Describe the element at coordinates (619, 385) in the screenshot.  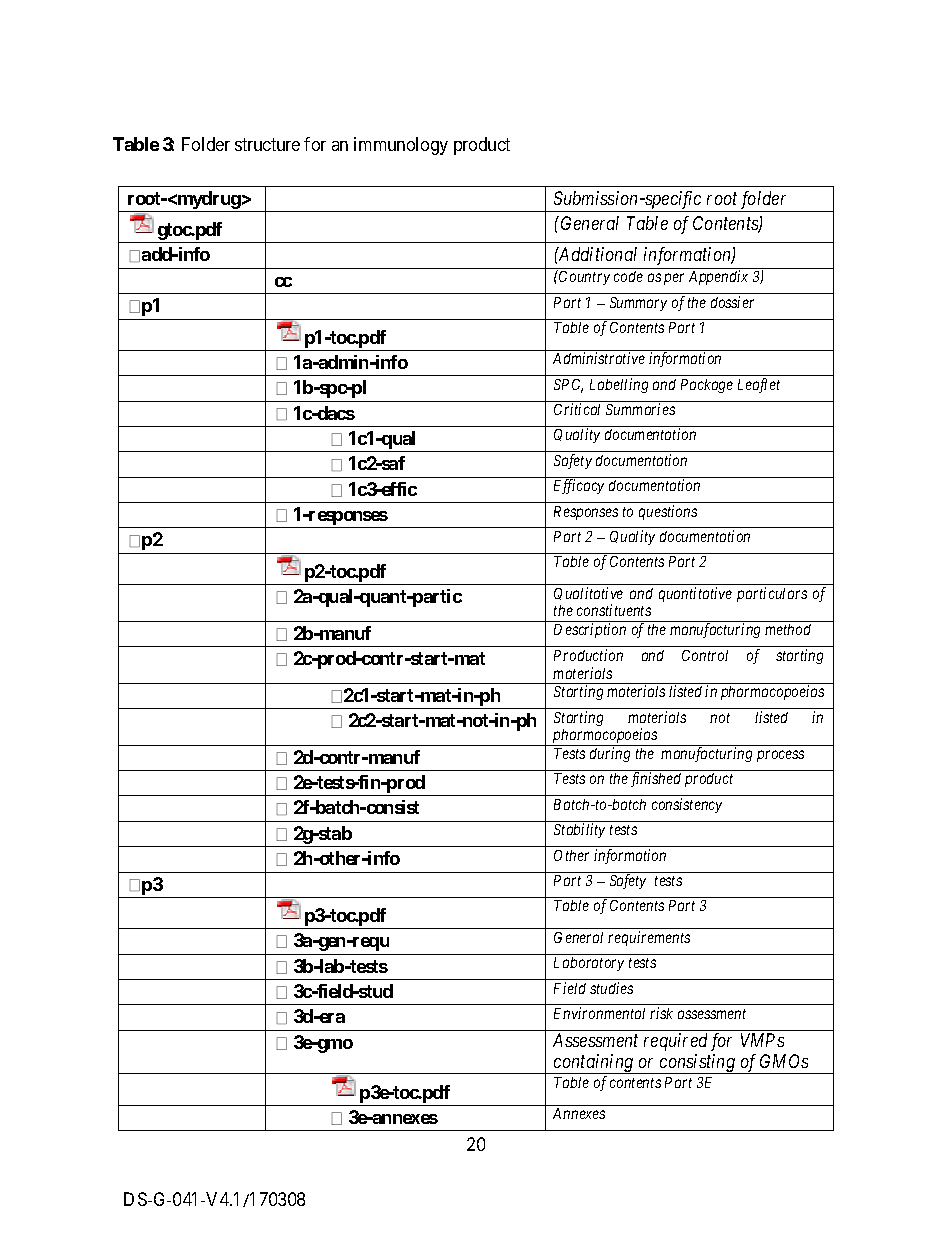
I see `Labelling` at that location.
